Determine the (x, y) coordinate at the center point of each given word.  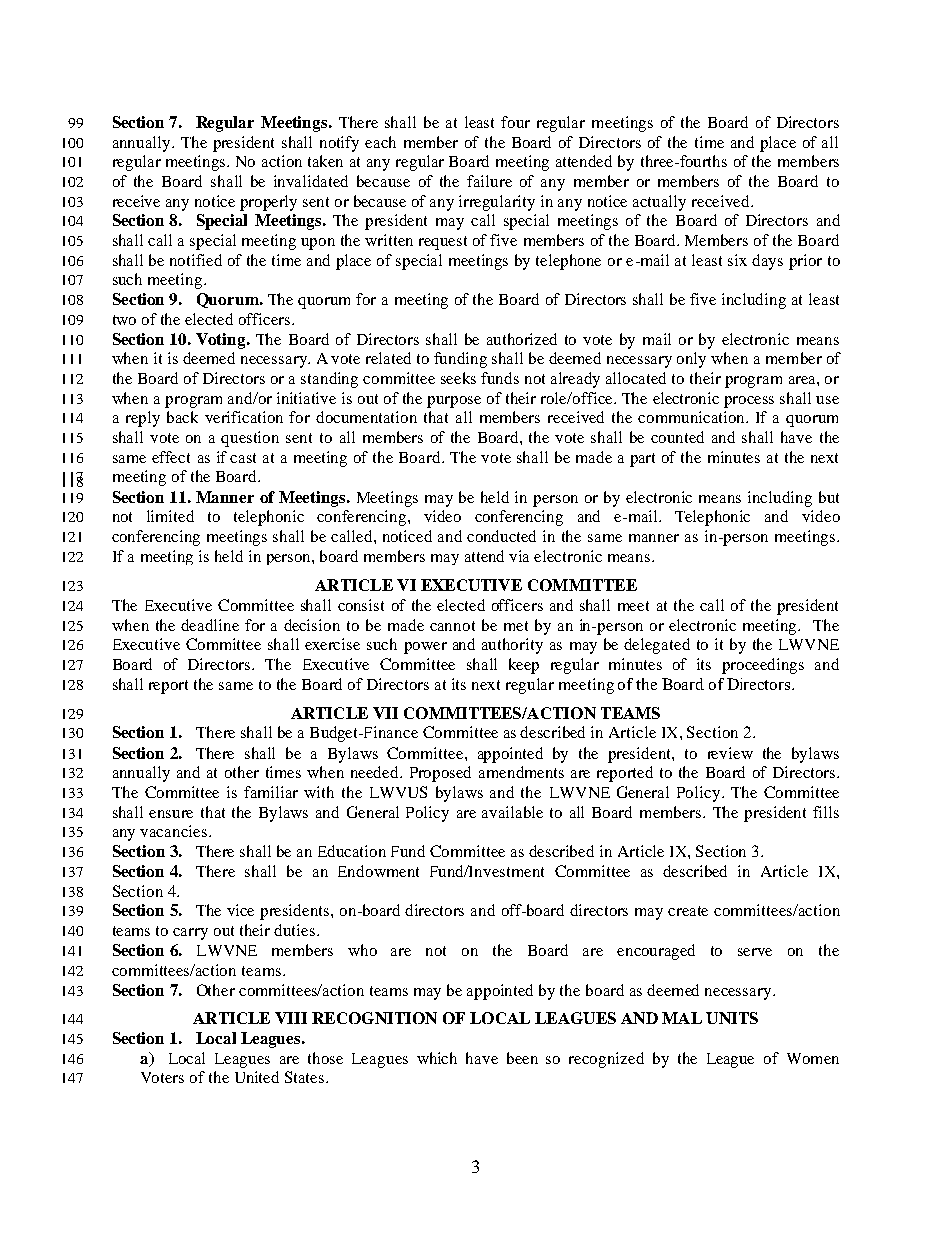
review (730, 753)
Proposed (440, 774)
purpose (454, 402)
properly (268, 203)
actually (659, 203)
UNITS (732, 1018)
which (437, 1058)
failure (489, 181)
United (257, 1077)
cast (243, 458)
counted (677, 437)
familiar (271, 792)
